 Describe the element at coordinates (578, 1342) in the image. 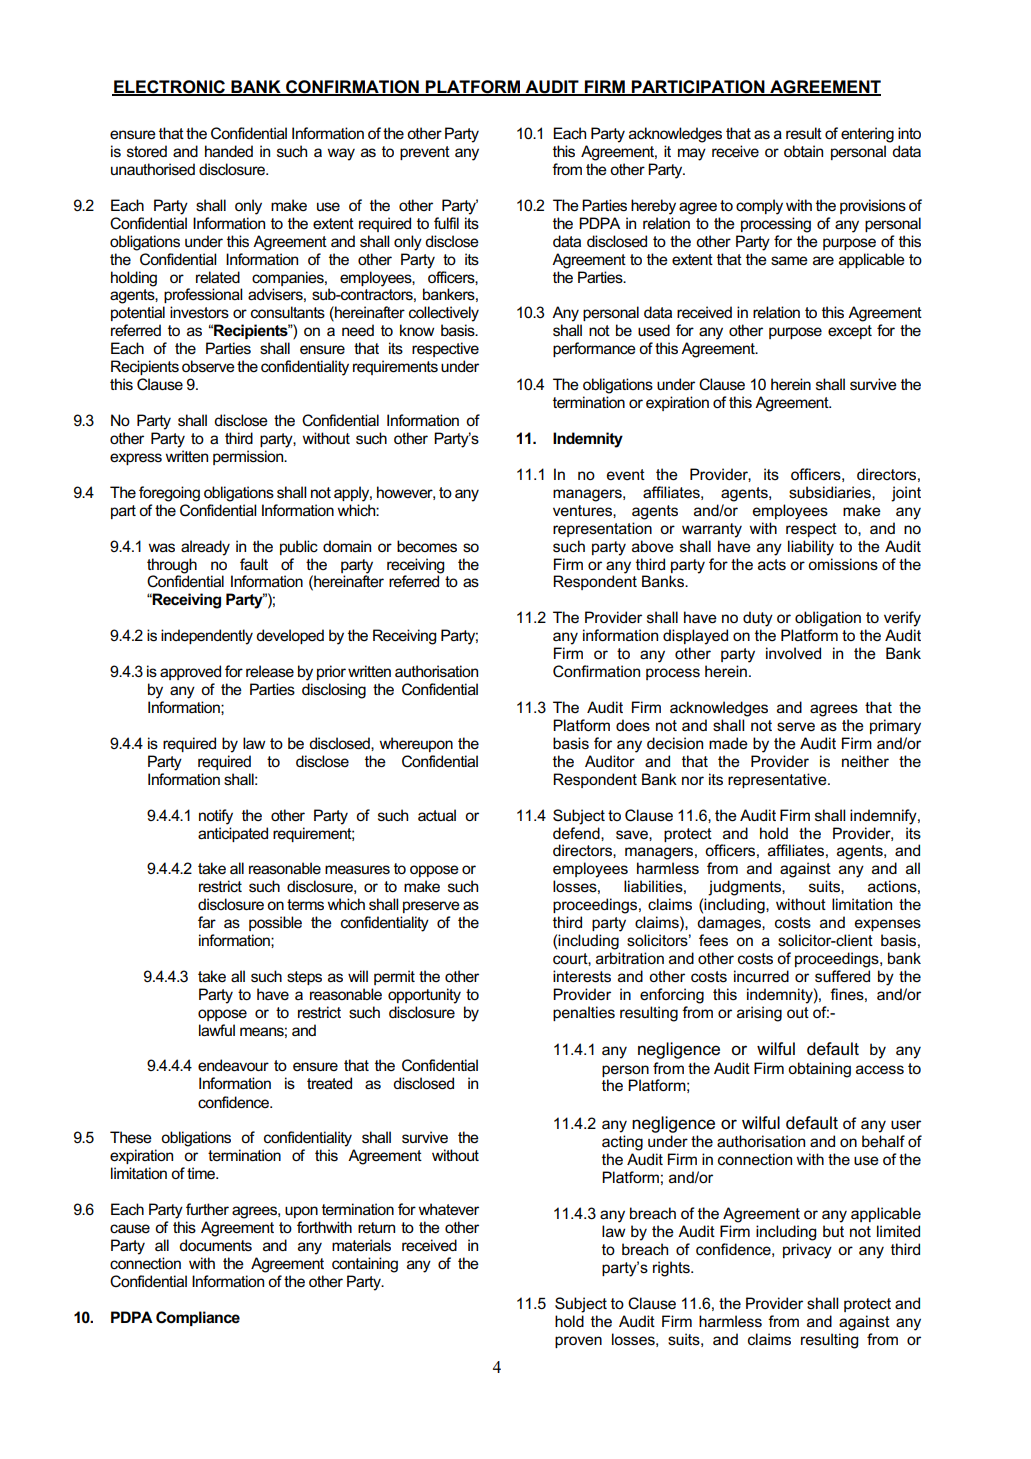

I see `proven` at that location.
